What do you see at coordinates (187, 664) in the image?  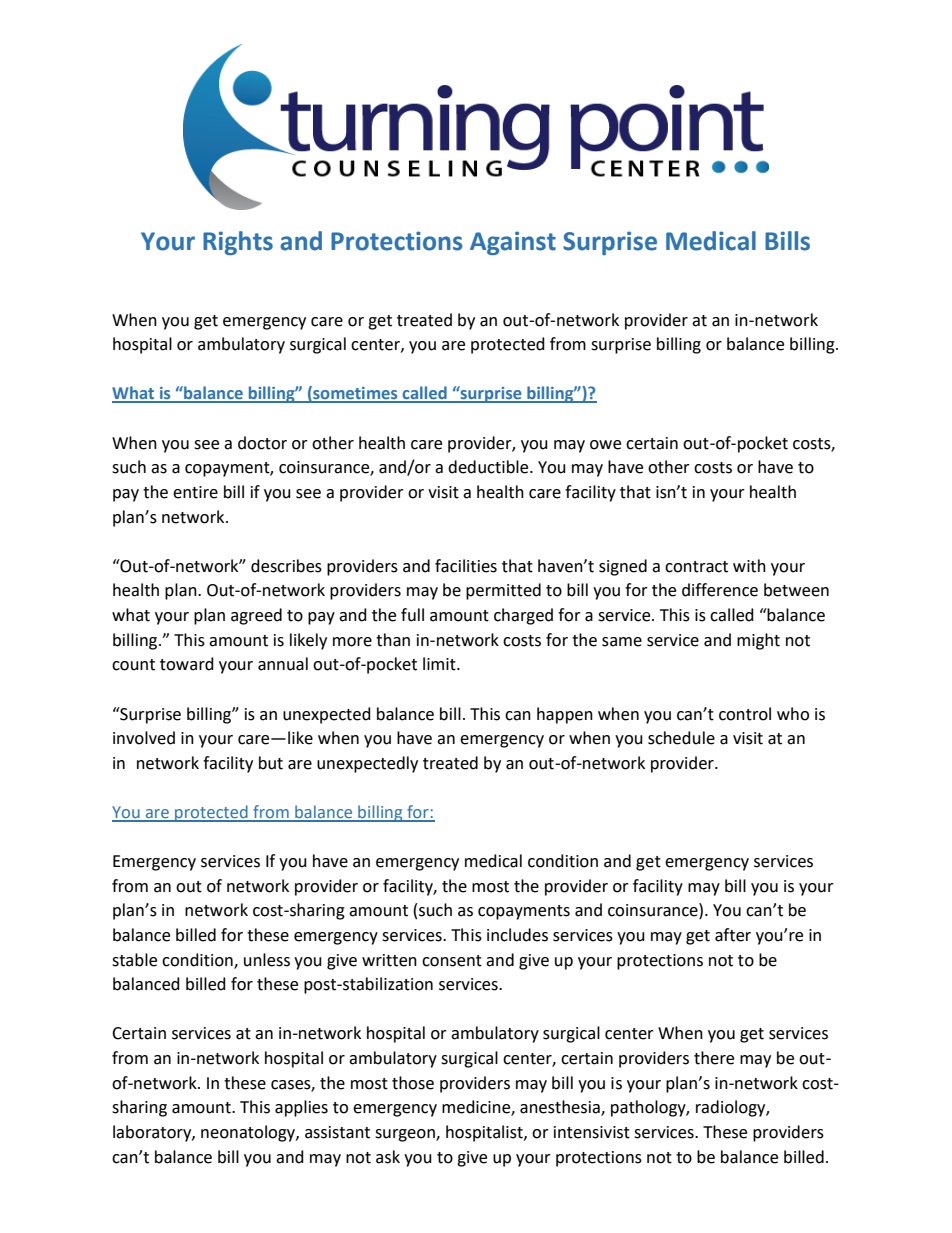 I see `toward` at bounding box center [187, 664].
